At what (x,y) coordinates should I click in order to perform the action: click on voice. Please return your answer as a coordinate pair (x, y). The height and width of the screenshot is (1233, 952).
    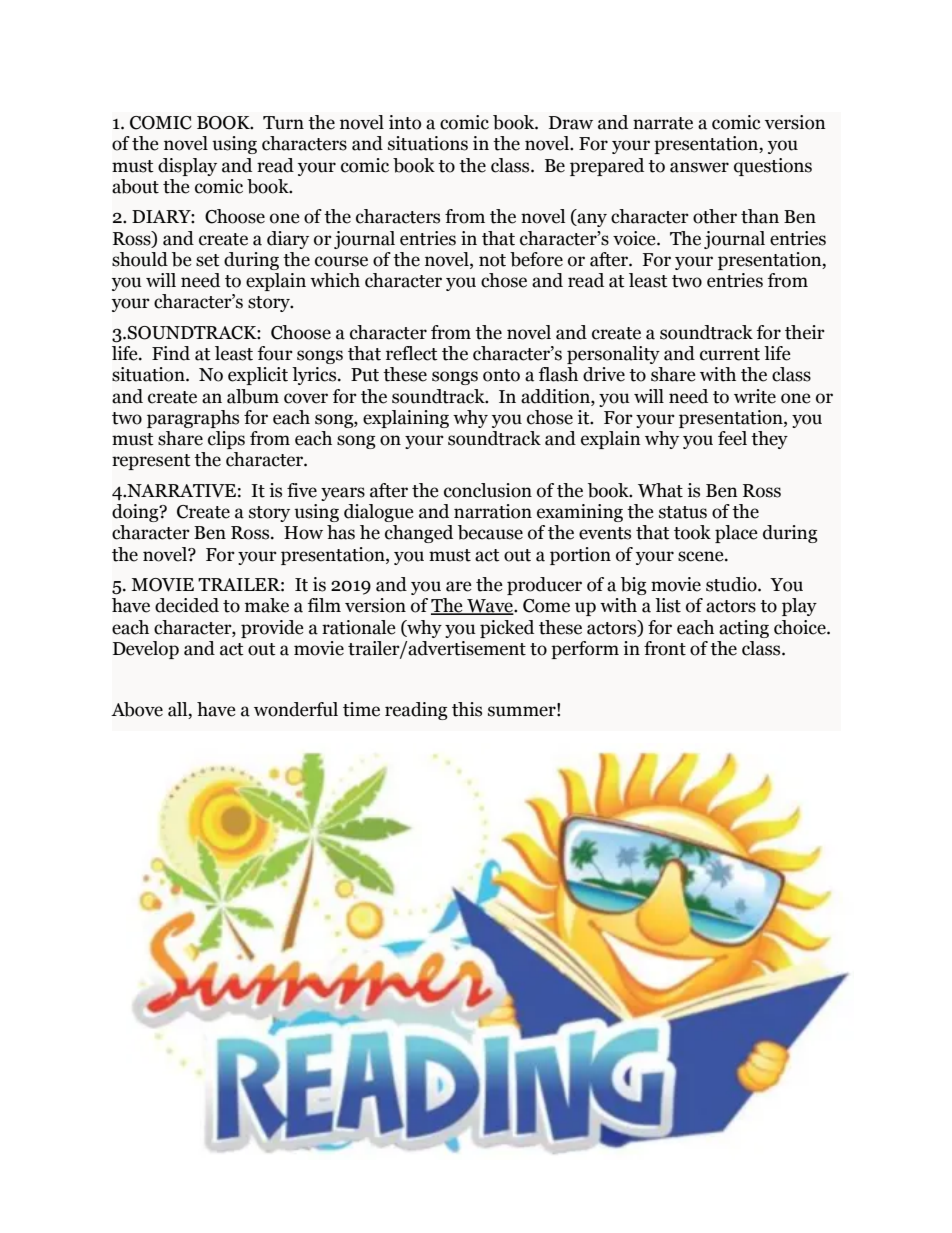
    Looking at the image, I should click on (635, 238).
